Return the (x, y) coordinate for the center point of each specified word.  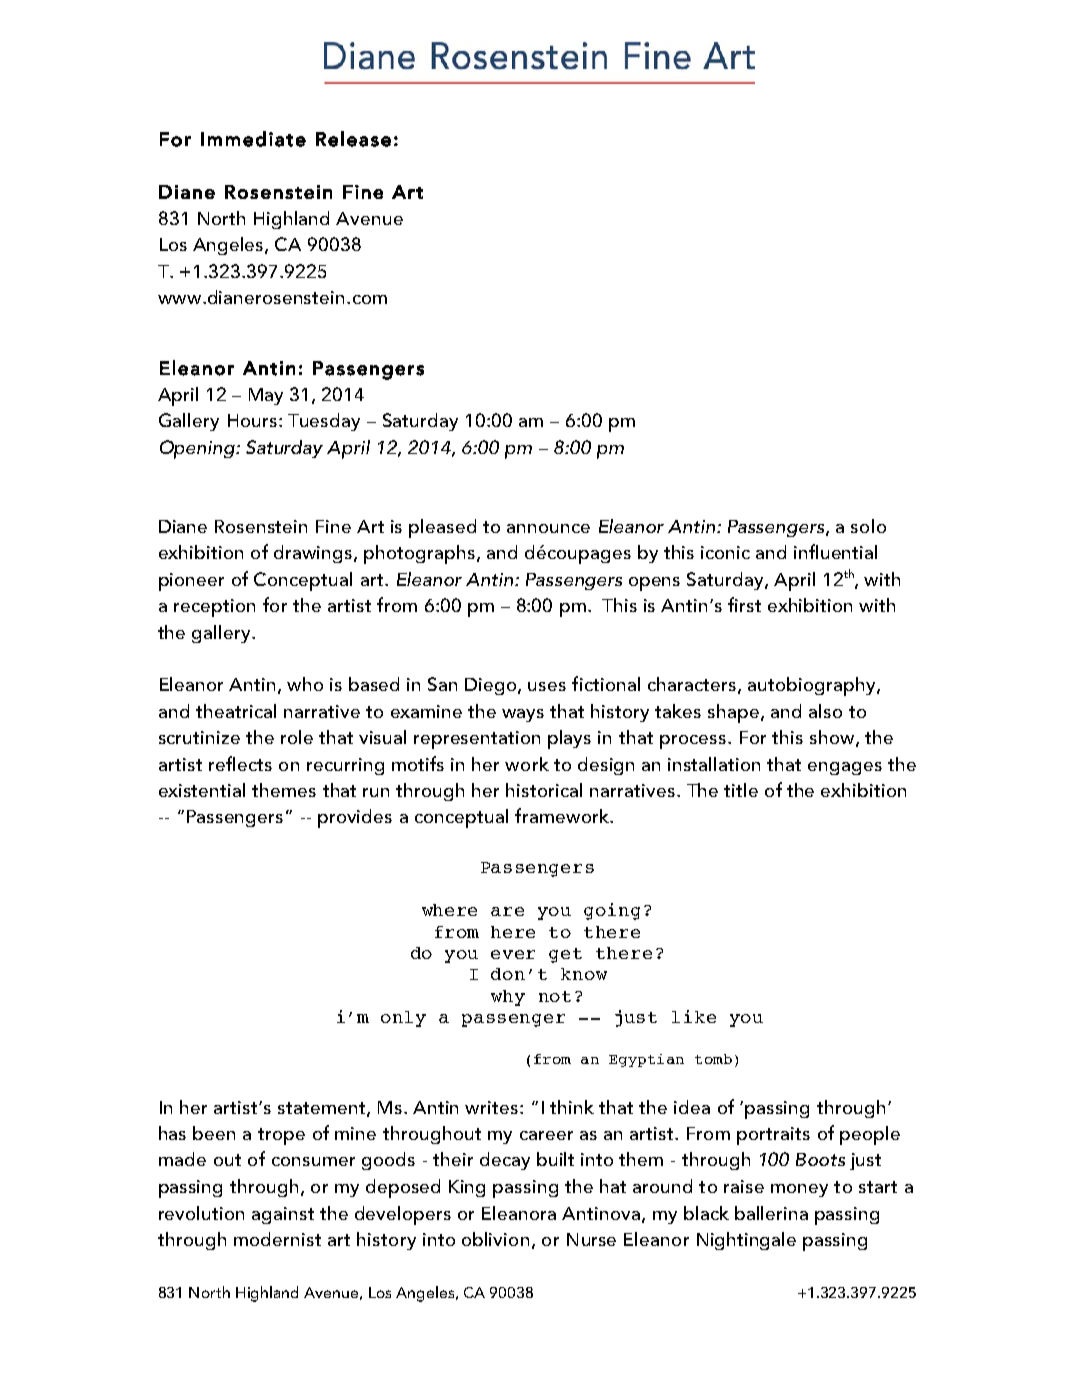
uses (547, 686)
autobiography (813, 686)
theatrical (236, 711)
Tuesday (324, 422)
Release (353, 139)
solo (868, 526)
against (283, 1215)
